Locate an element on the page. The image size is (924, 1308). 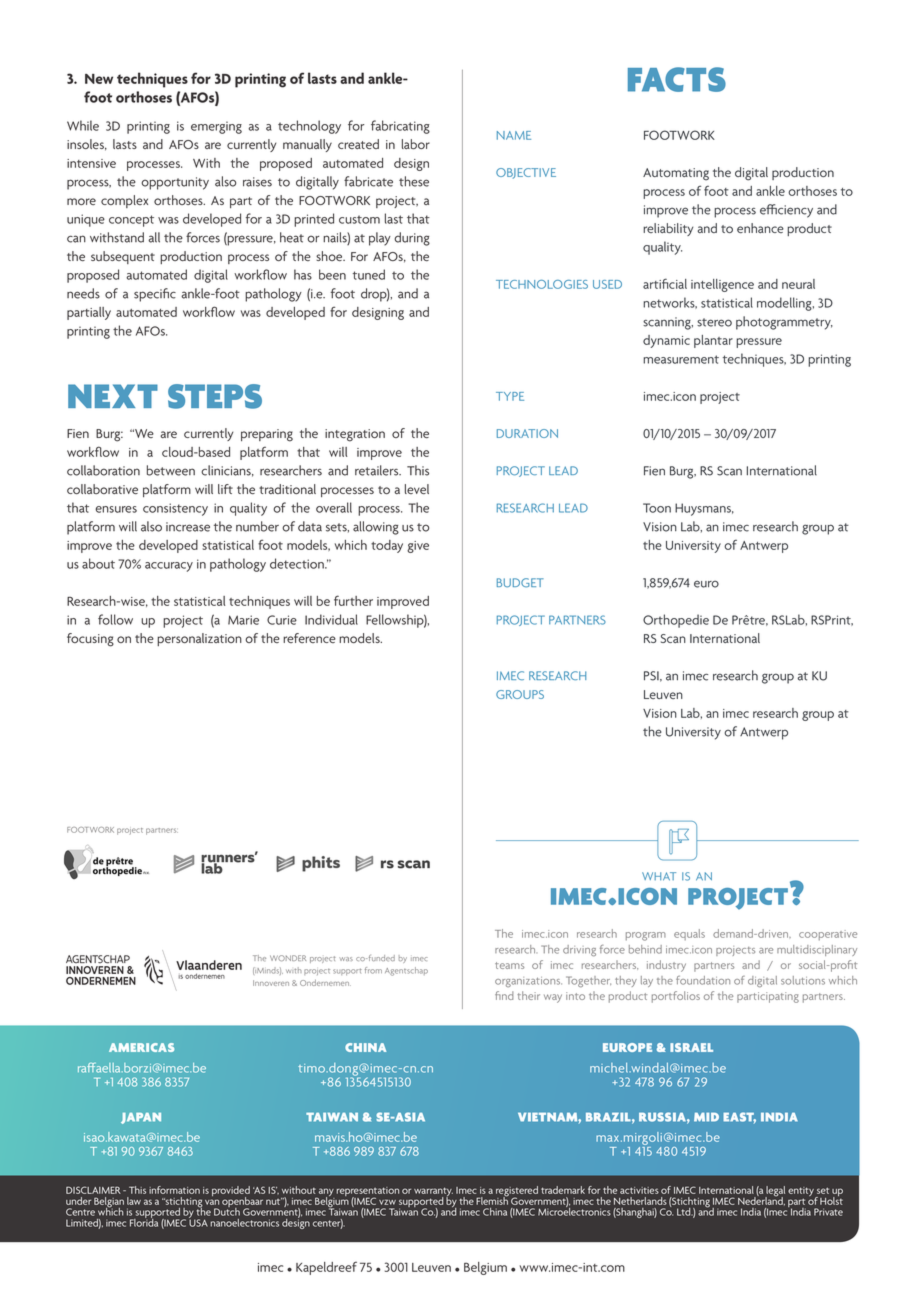
teams is located at coordinates (509, 965).
